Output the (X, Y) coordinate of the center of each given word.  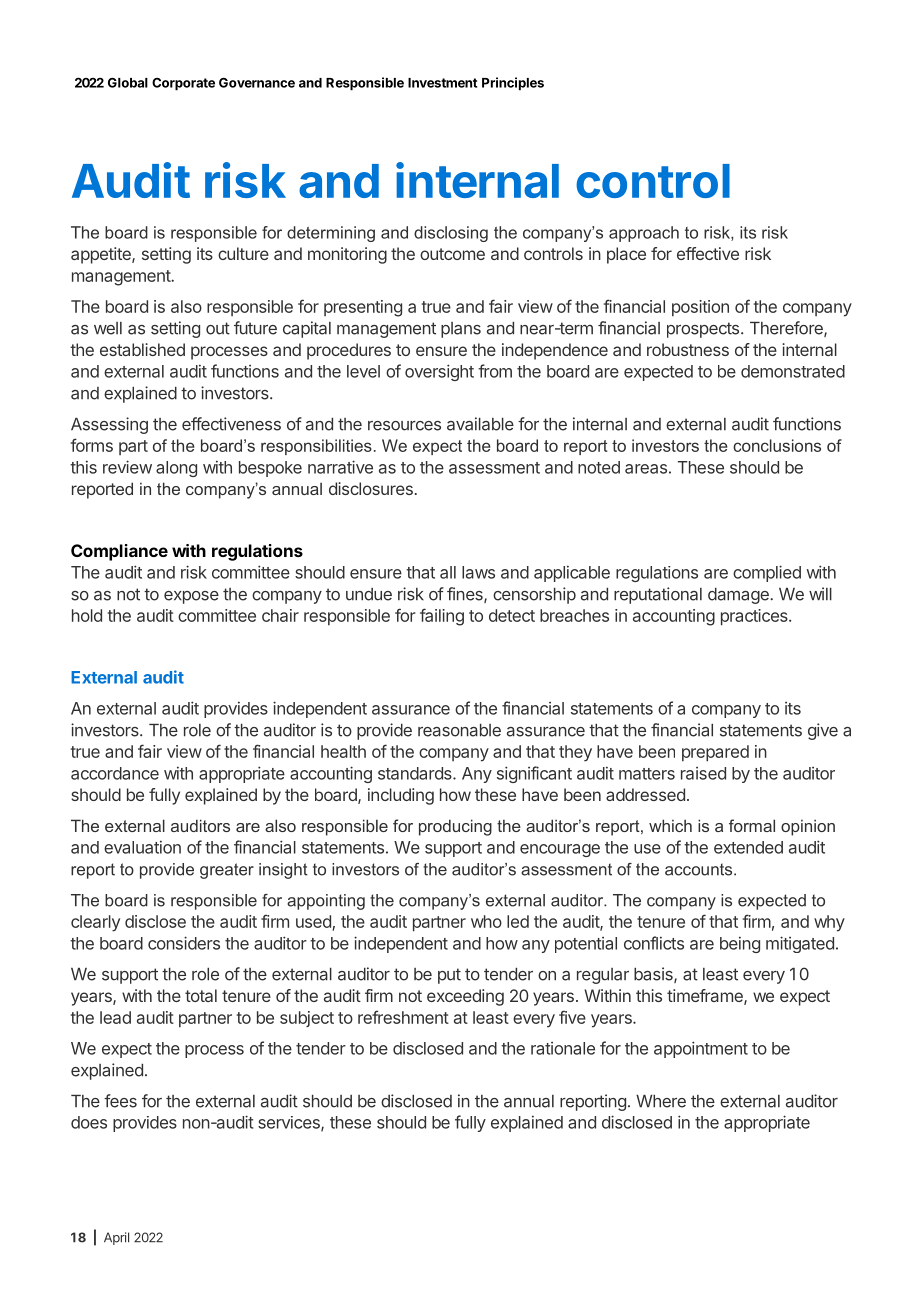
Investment (442, 83)
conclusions (777, 445)
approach (644, 234)
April (116, 1238)
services (290, 1123)
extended (748, 847)
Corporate (183, 84)
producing (455, 827)
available (480, 424)
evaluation (142, 847)
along (176, 469)
